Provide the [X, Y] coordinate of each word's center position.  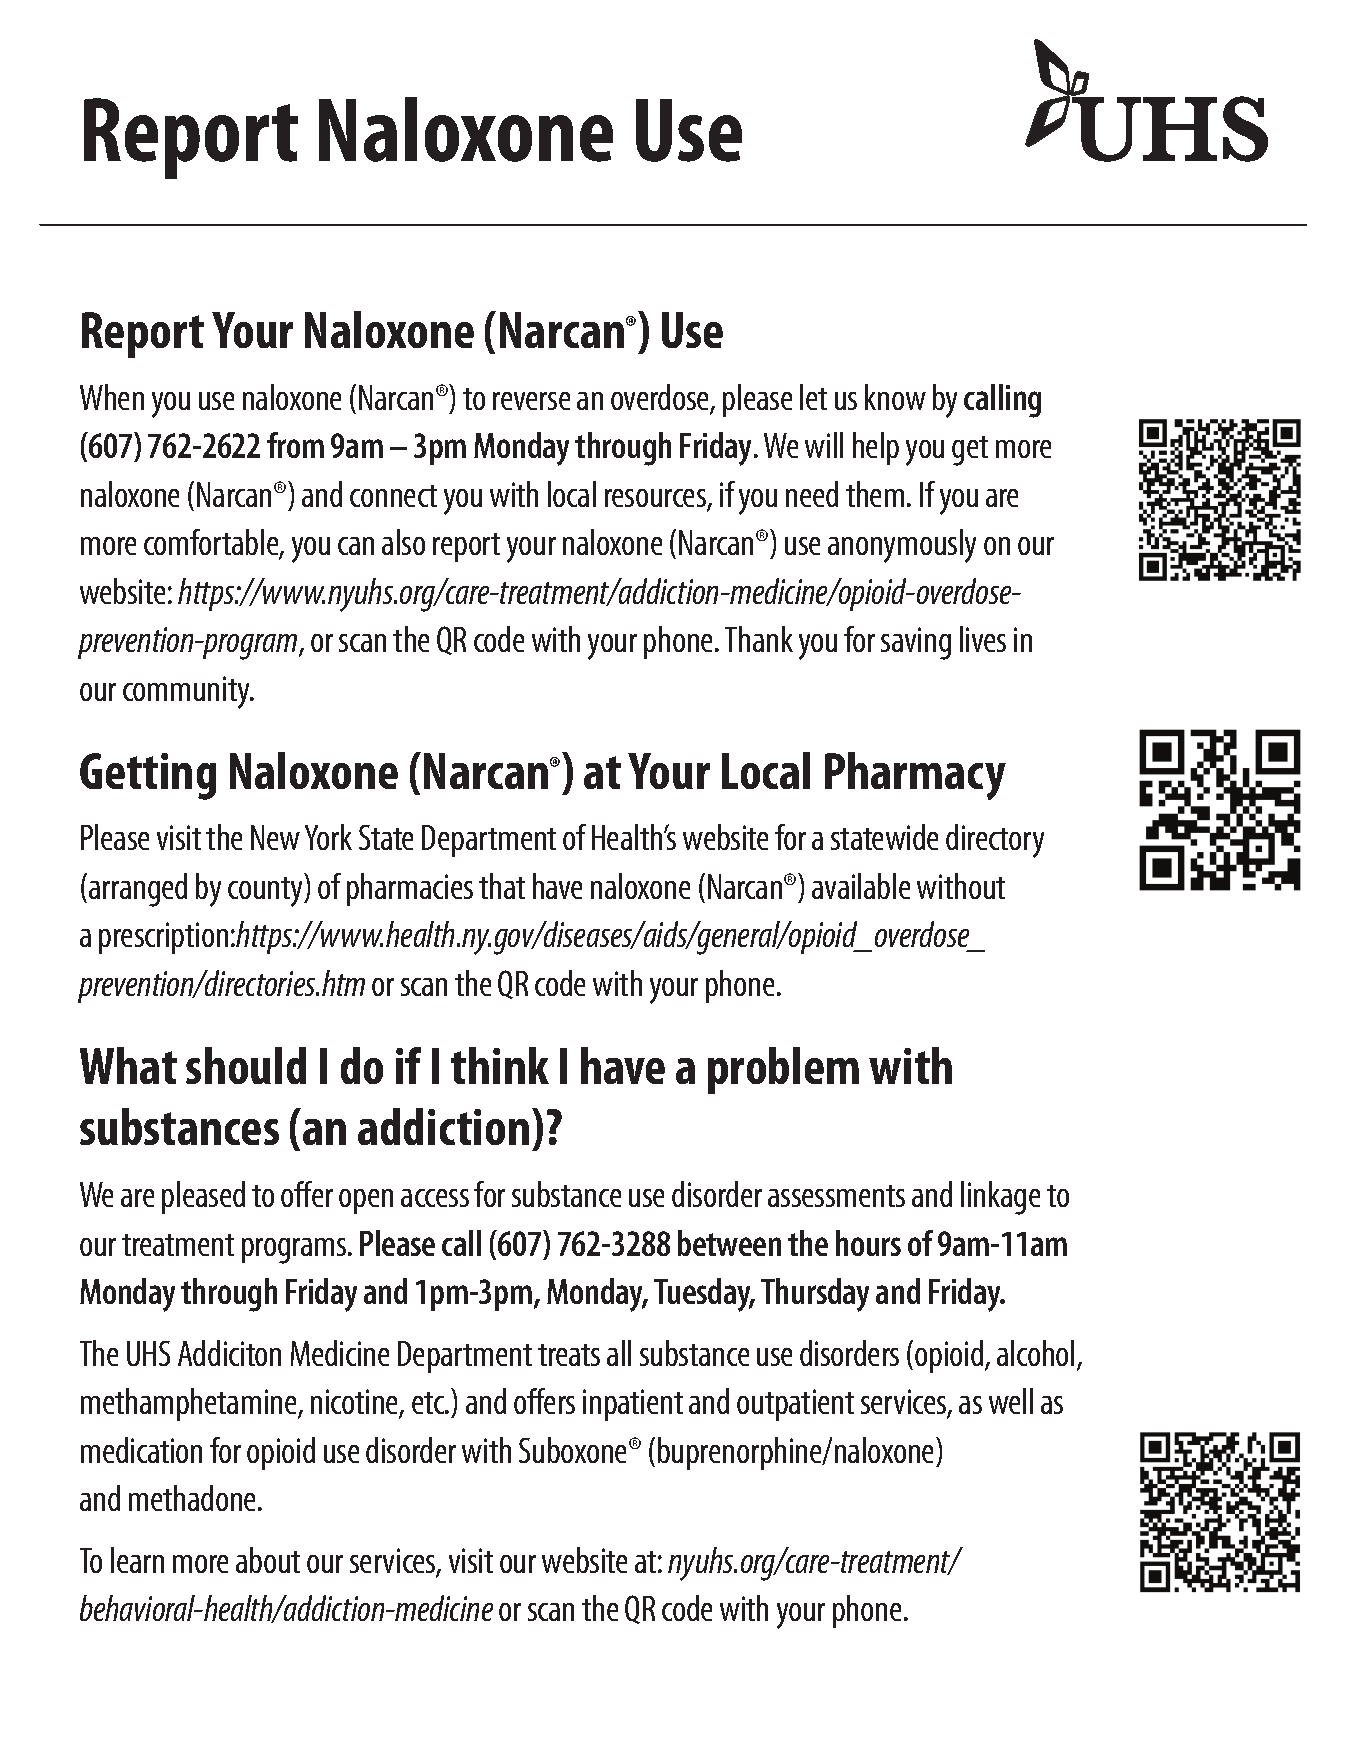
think [500, 1065]
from [295, 445]
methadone [194, 1498]
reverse [531, 401]
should [246, 1065]
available [861, 886]
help [876, 448]
